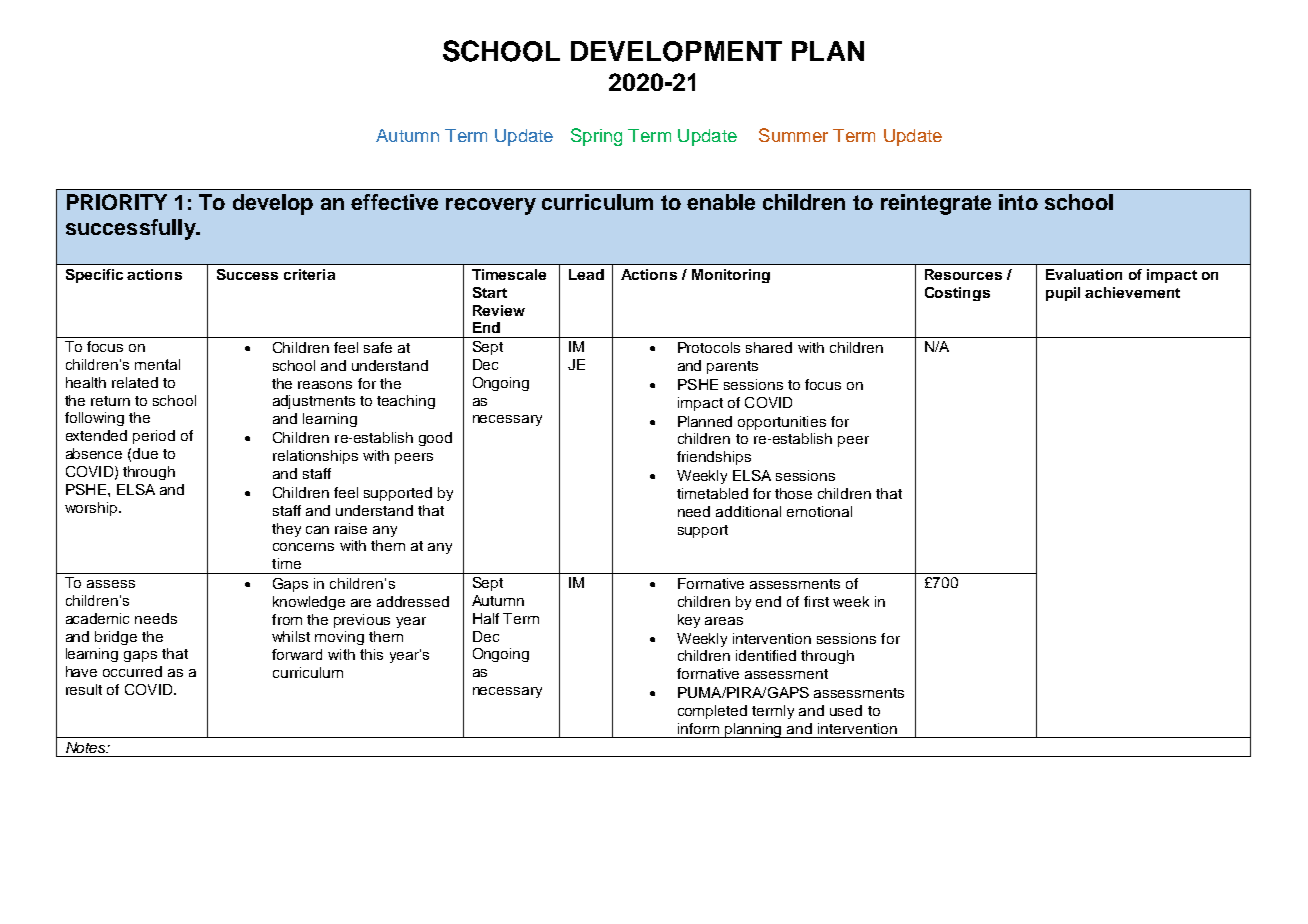 This document has width=1308, height=924. What do you see at coordinates (154, 437) in the document?
I see `period` at bounding box center [154, 437].
